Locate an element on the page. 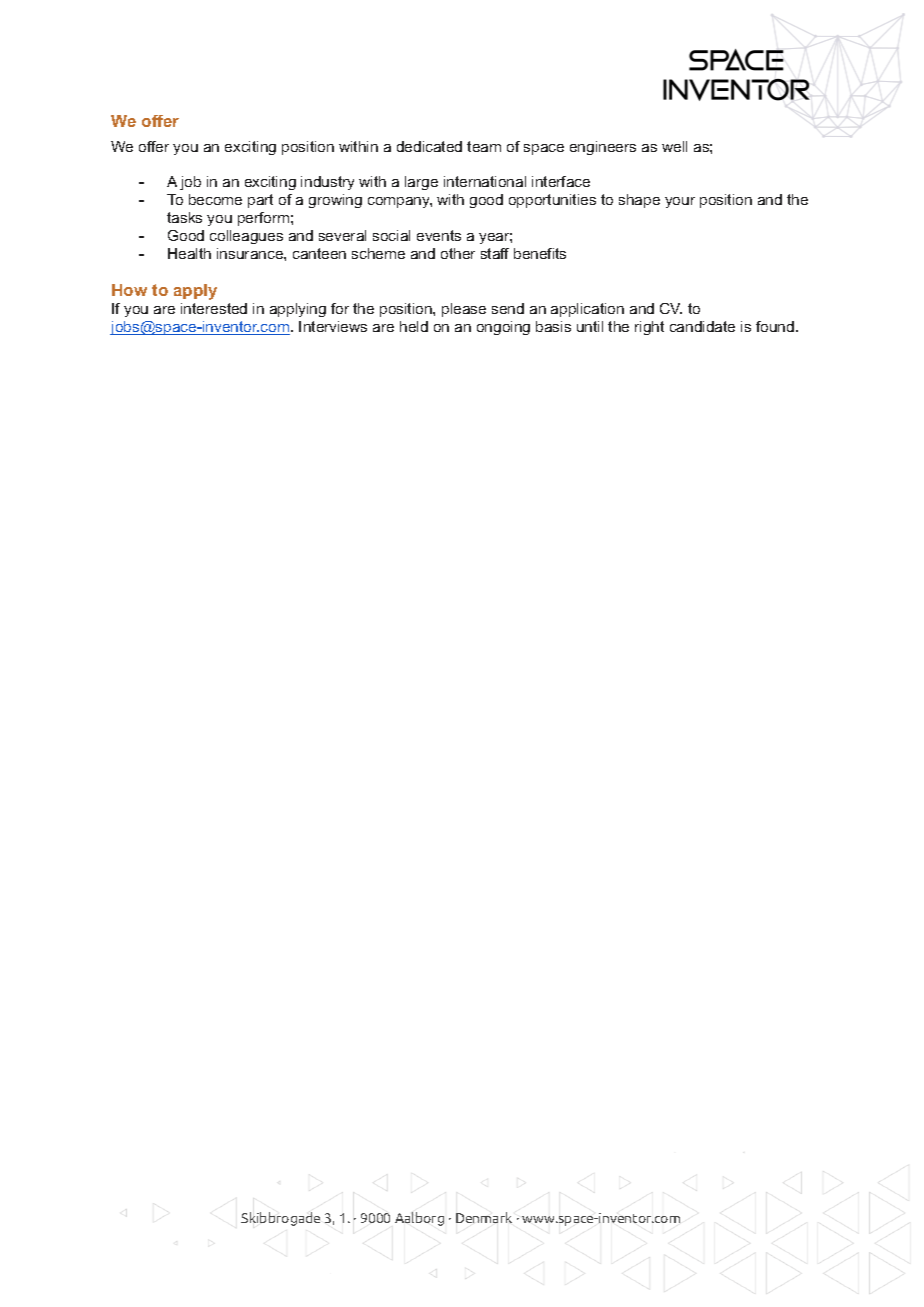  candidate is located at coordinates (702, 326).
